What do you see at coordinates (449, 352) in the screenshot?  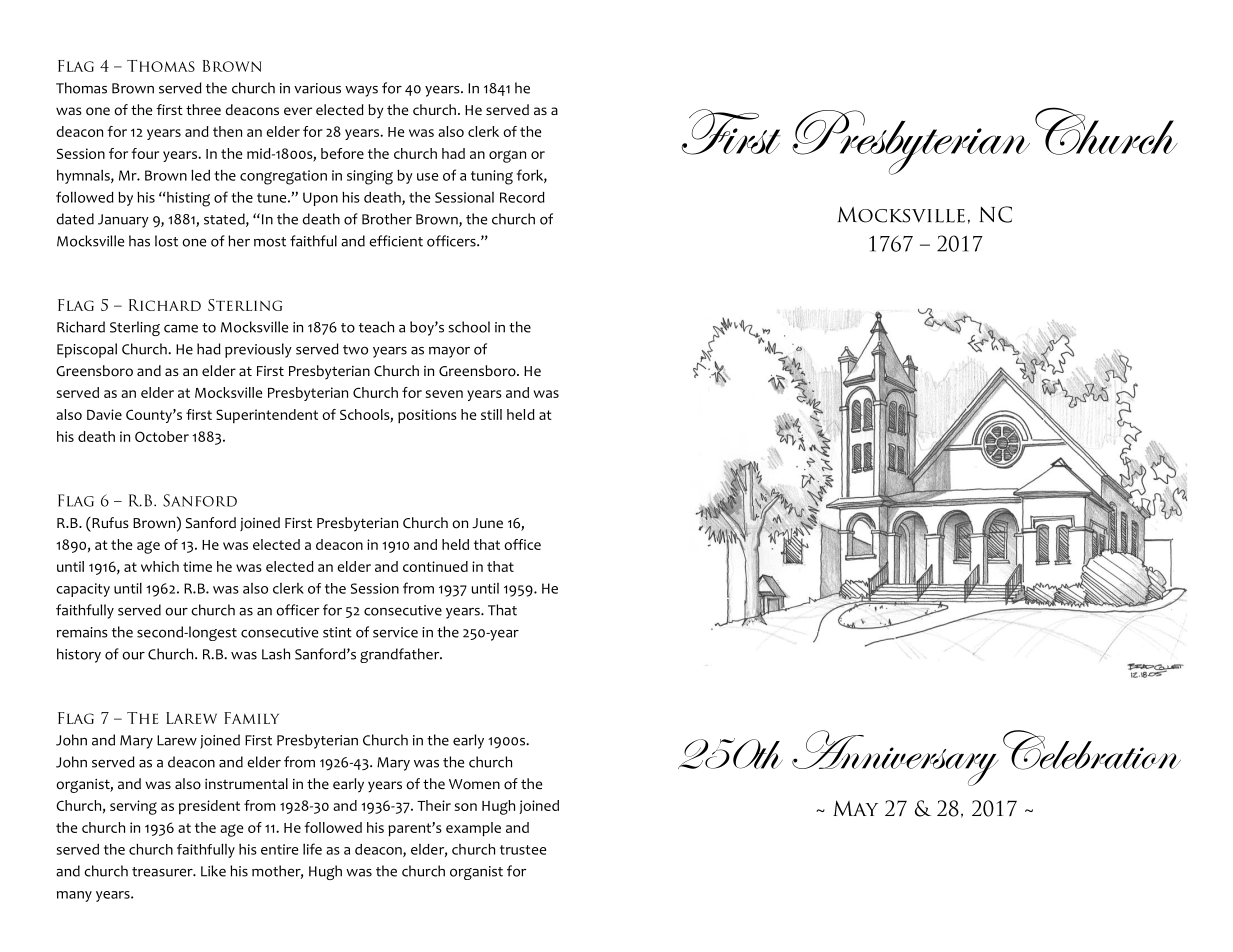 I see `mayor` at bounding box center [449, 352].
